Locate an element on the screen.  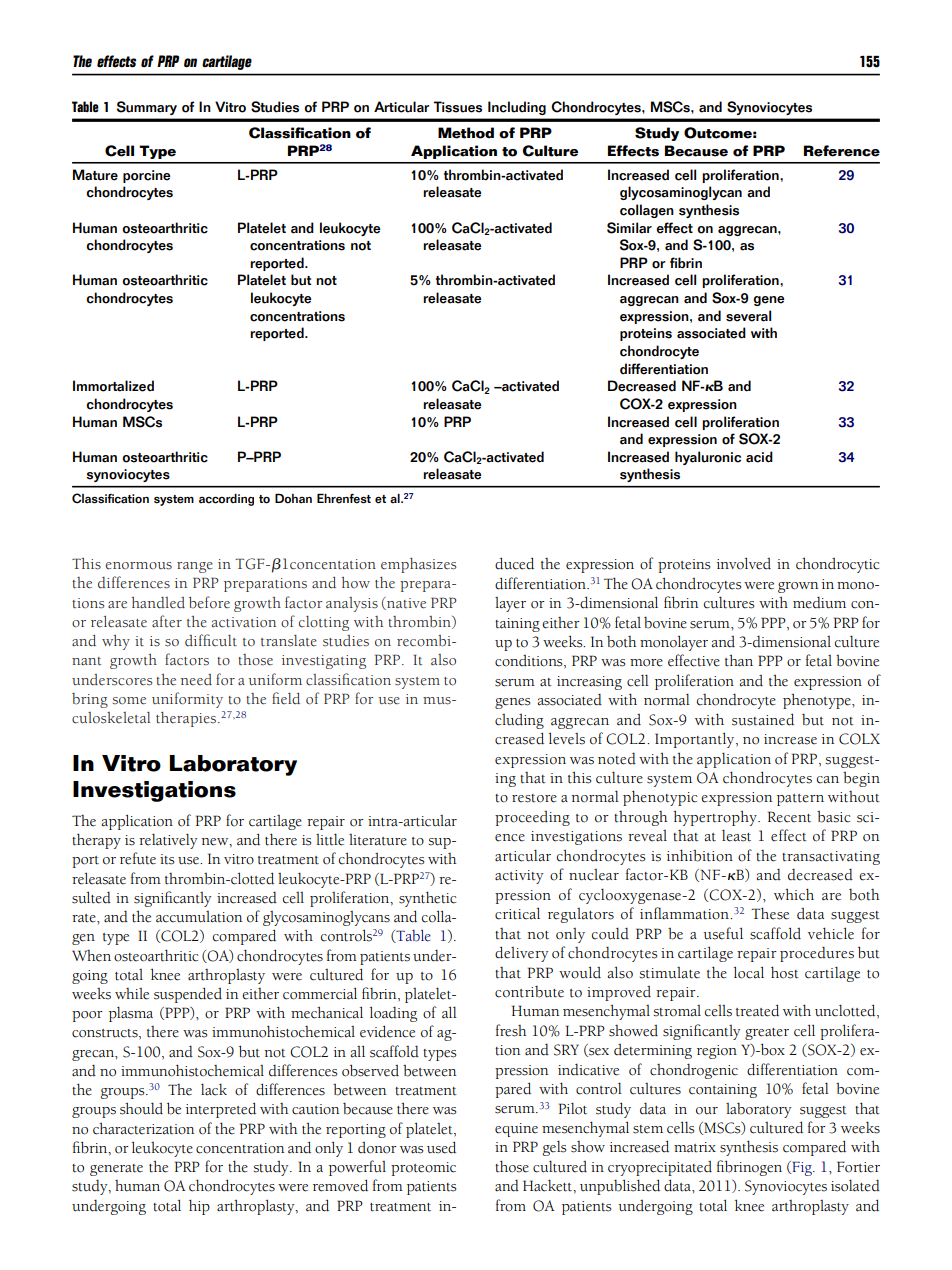
native is located at coordinates (405, 603).
